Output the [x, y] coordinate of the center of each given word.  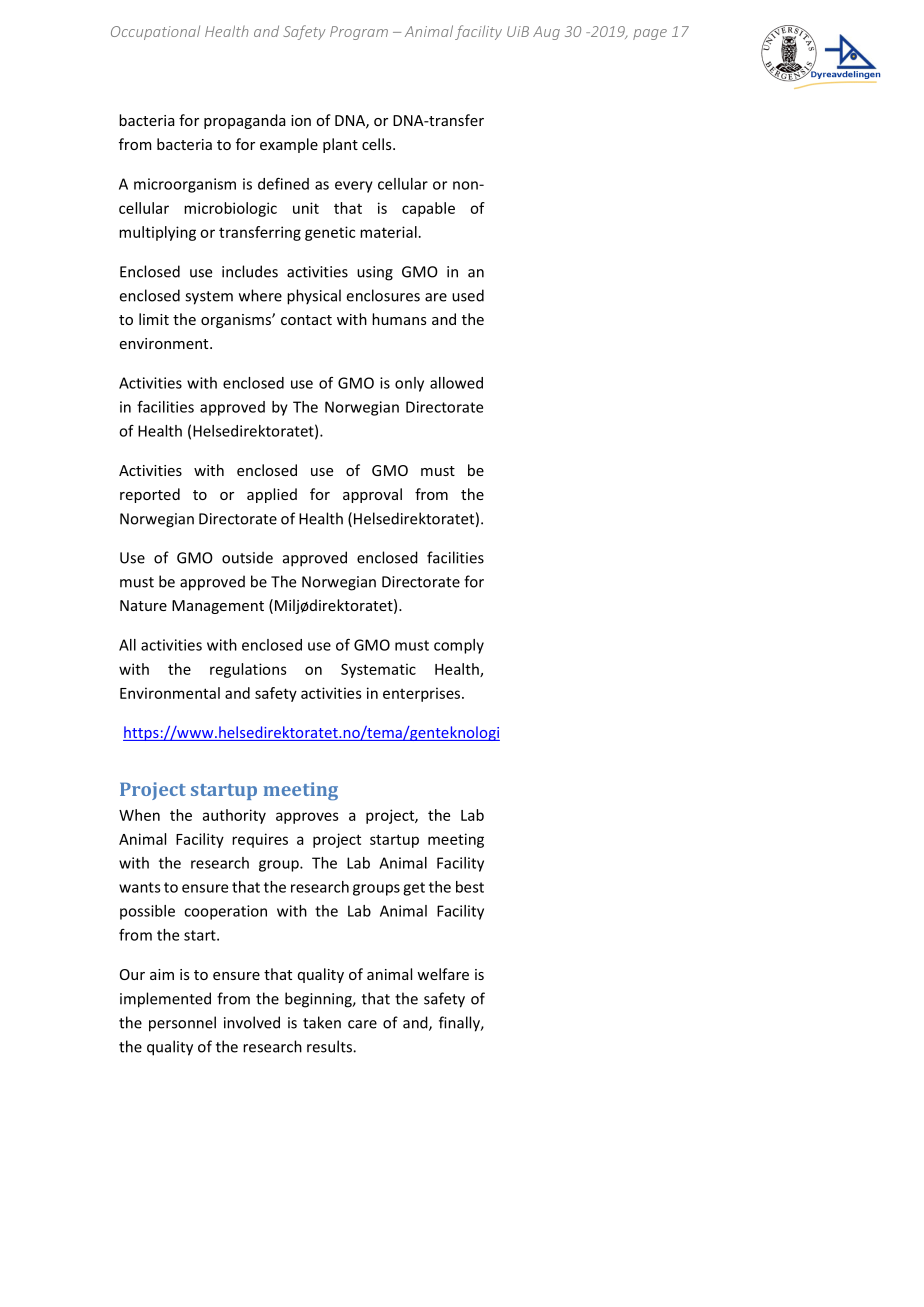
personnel [182, 1024]
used [468, 295]
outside [247, 557]
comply [459, 646]
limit [154, 319]
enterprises [423, 694]
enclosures [383, 295]
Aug [546, 33]
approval [372, 495]
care [362, 1024]
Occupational [155, 32]
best [470, 887]
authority [234, 816]
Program [359, 33]
